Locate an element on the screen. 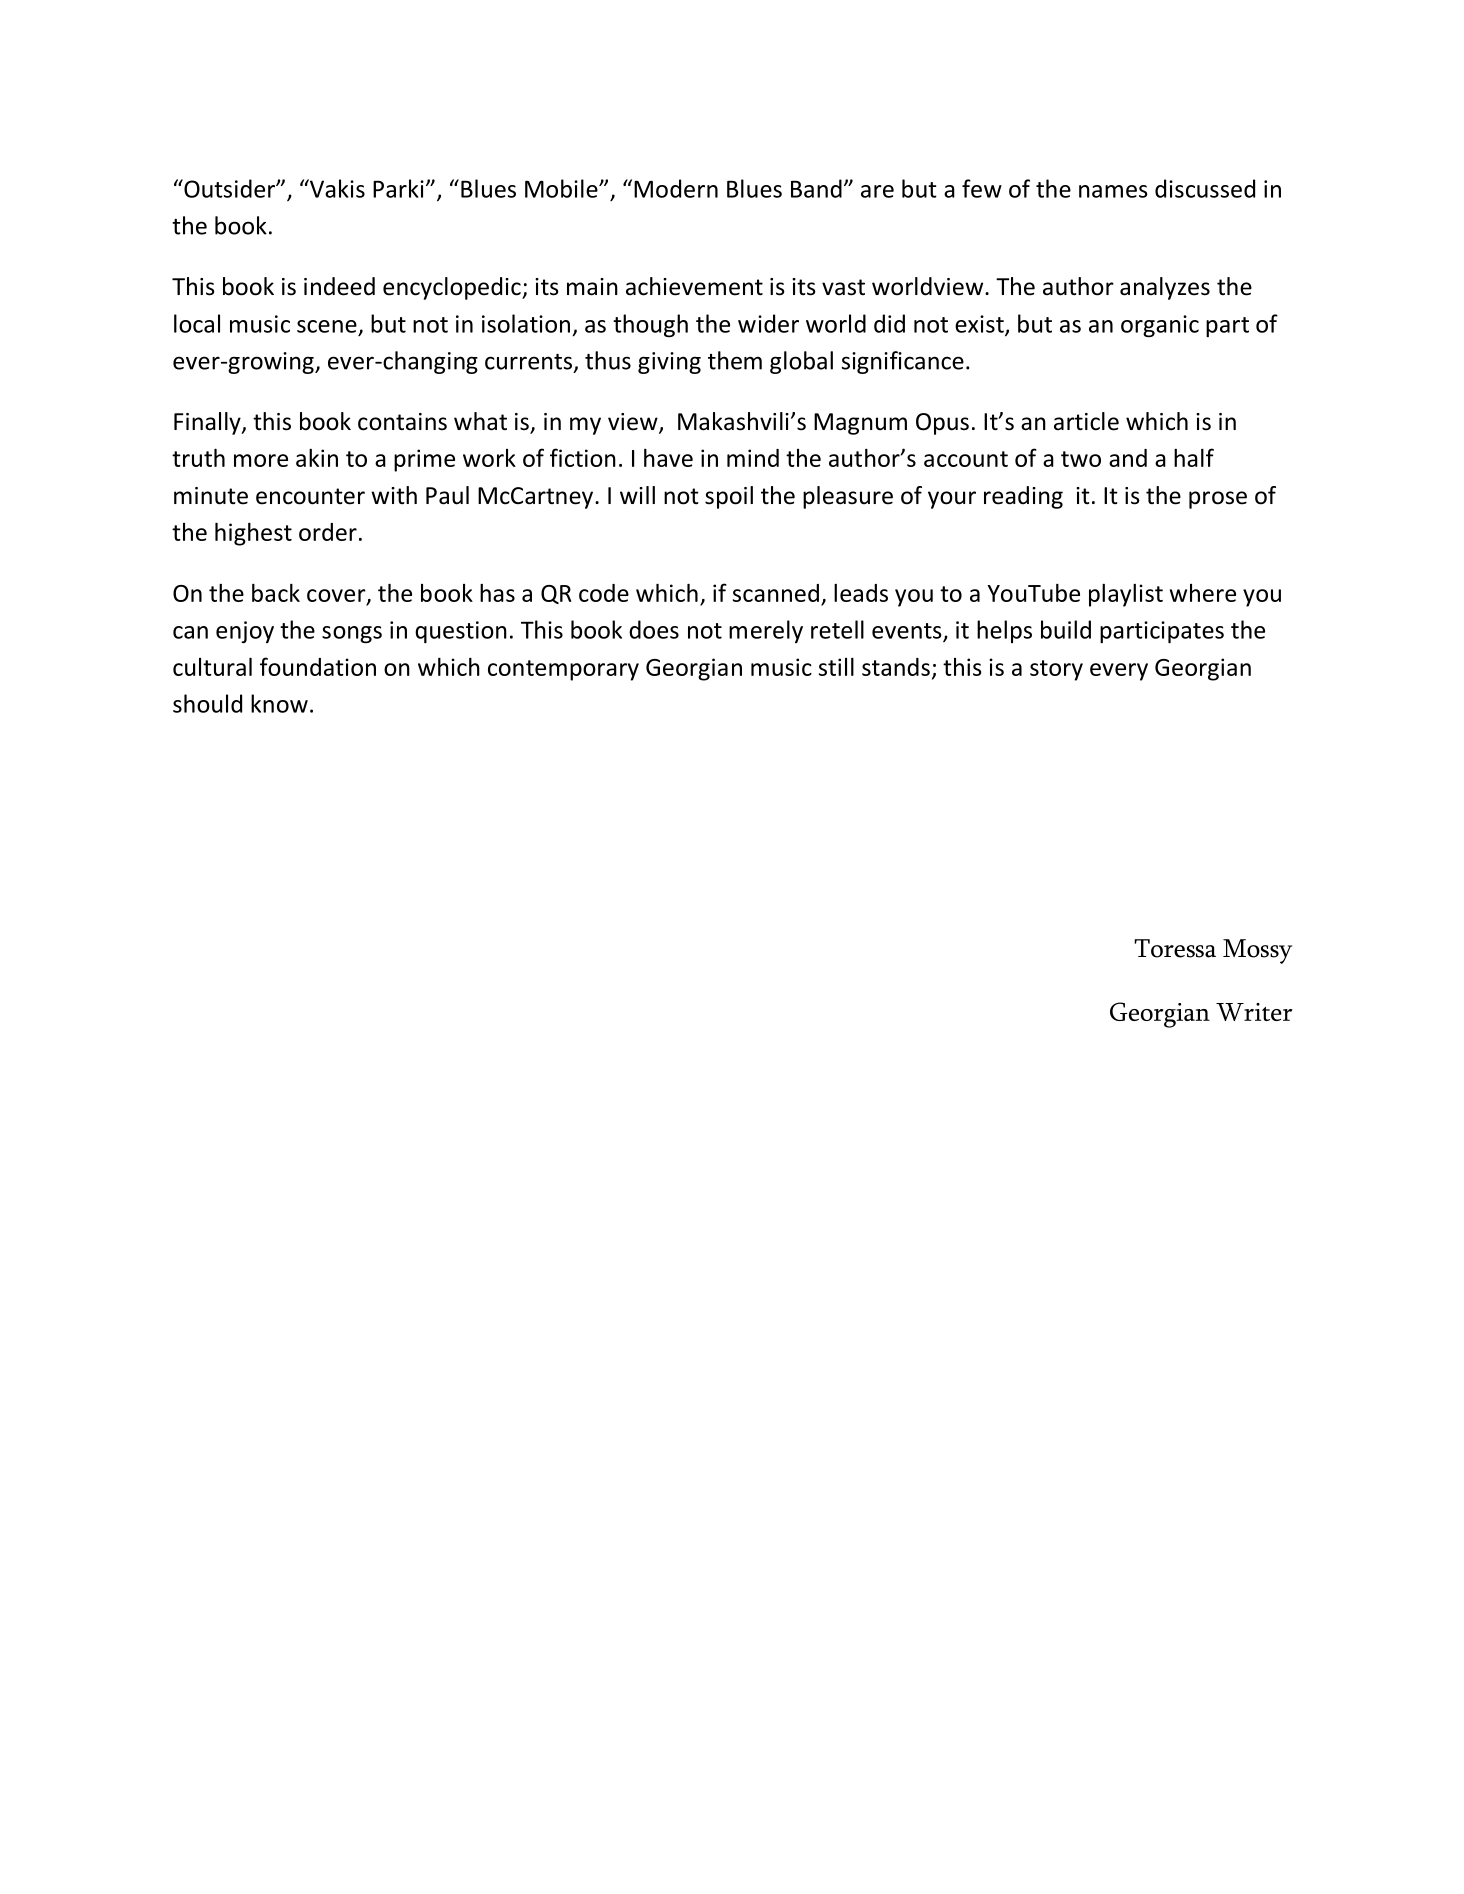 This screenshot has height=1894, width=1464. story is located at coordinates (1056, 670).
